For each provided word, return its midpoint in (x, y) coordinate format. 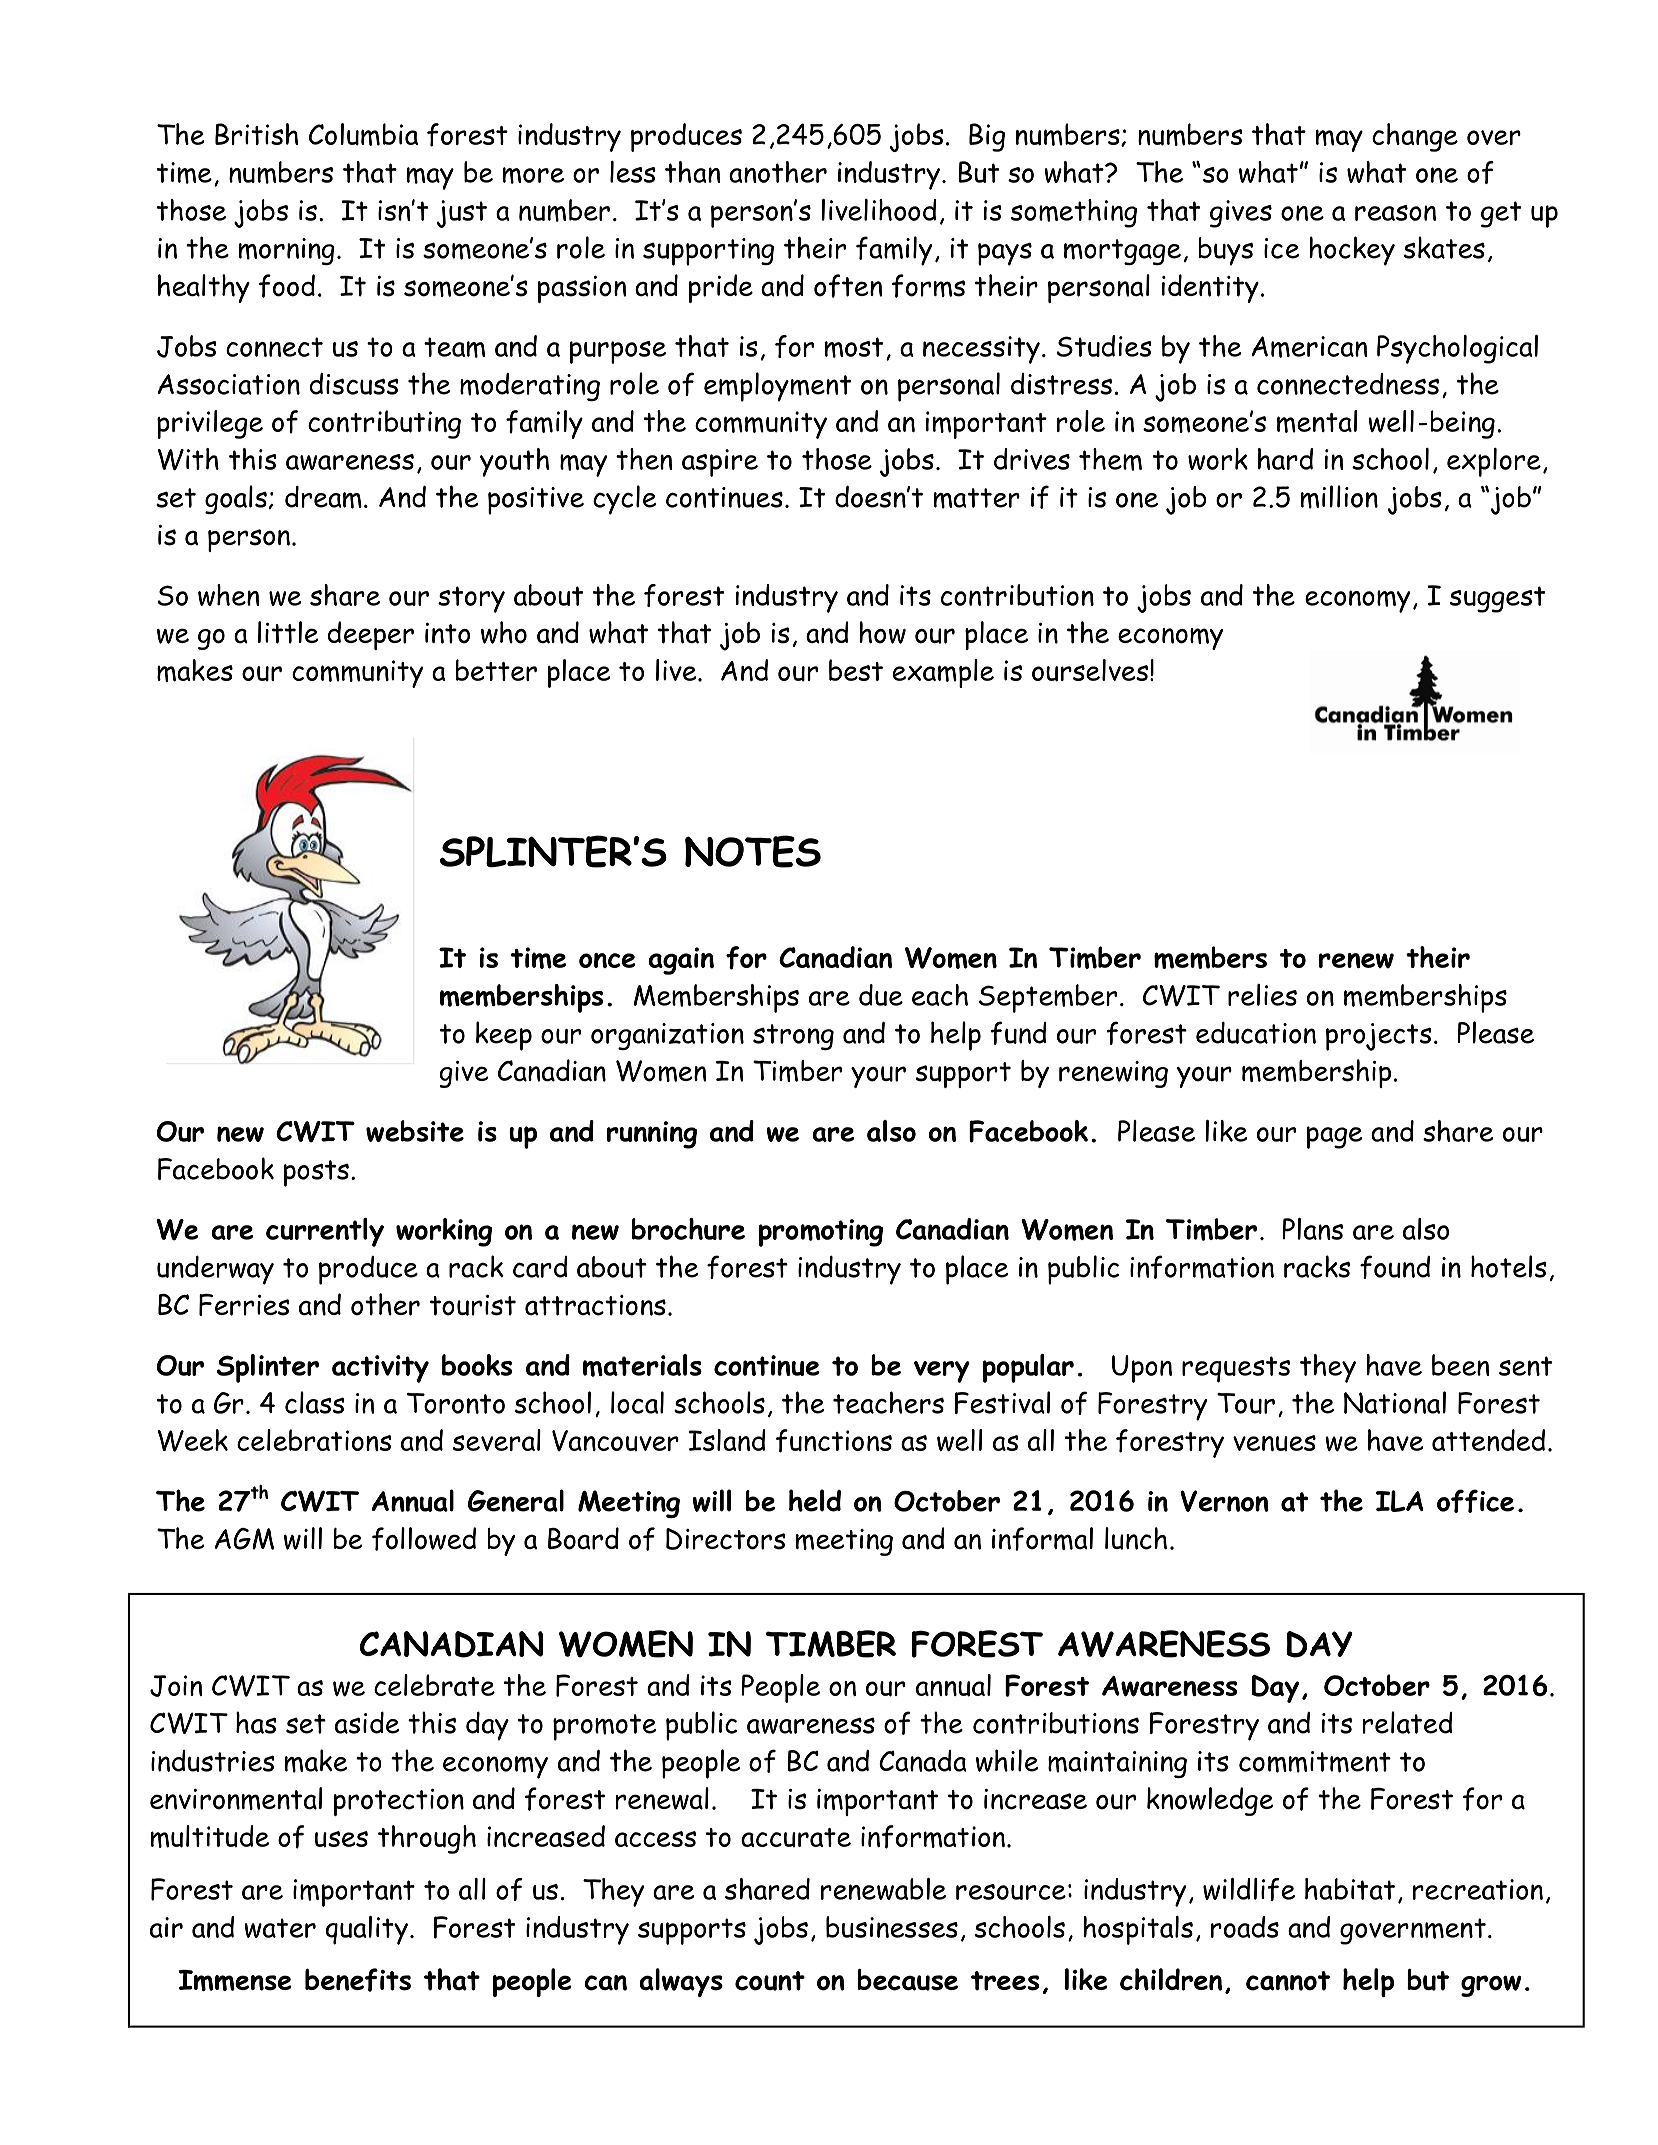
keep (504, 1036)
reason (1395, 213)
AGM (244, 1539)
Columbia (363, 134)
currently (325, 1232)
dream (323, 497)
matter (977, 498)
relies (1262, 995)
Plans (1313, 1229)
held (815, 1500)
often (848, 286)
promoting (821, 1233)
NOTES (753, 851)
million (1339, 497)
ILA (1400, 1501)
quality (367, 1930)
